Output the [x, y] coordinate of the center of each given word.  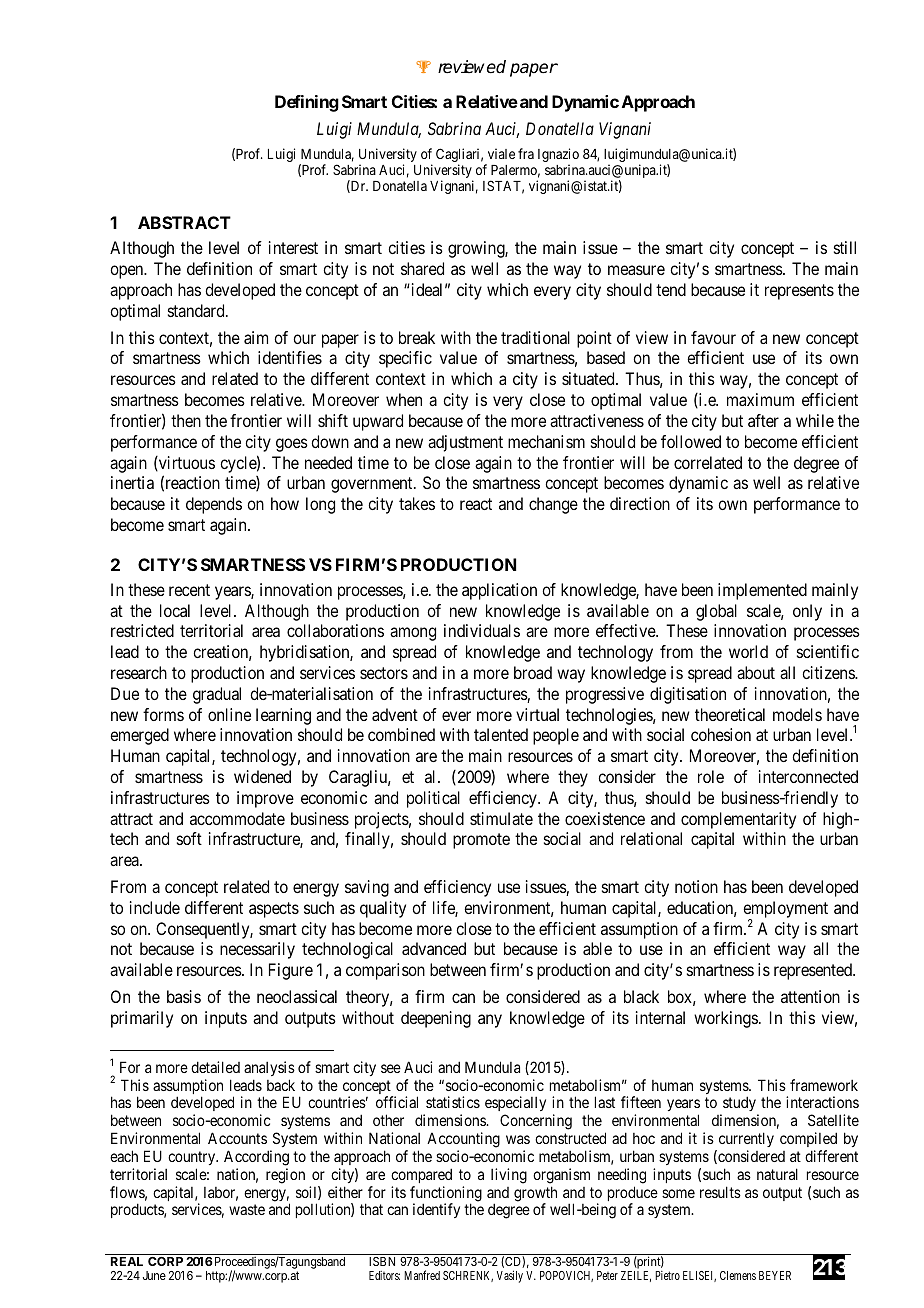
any [490, 1021]
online [229, 714]
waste [247, 1210]
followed [691, 441]
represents [799, 292]
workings [726, 1019]
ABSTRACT [184, 222]
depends [214, 505]
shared [422, 268]
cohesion [721, 734]
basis [184, 996]
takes [417, 503]
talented [501, 734]
